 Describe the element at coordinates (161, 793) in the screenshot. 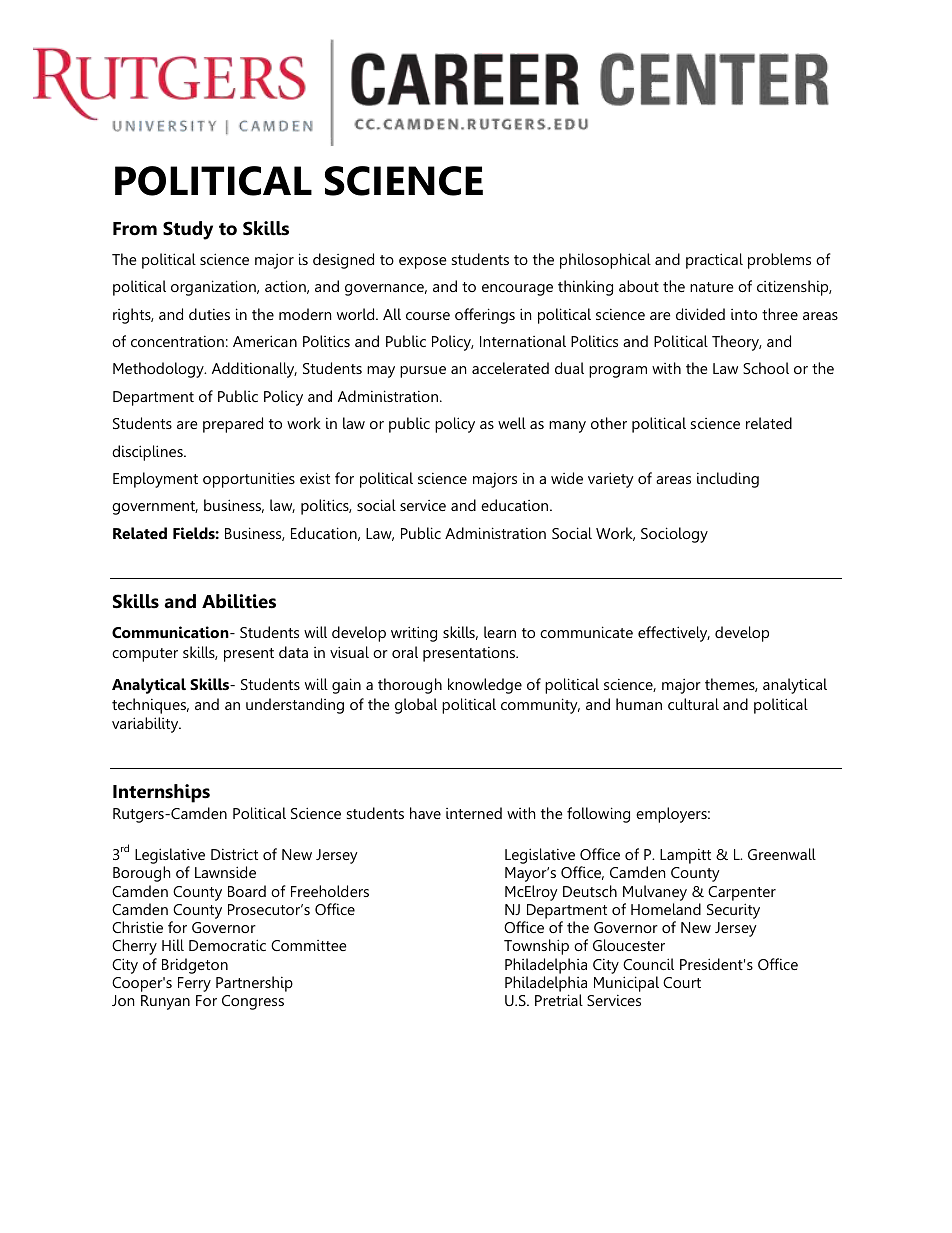

I see `Internships` at that location.
